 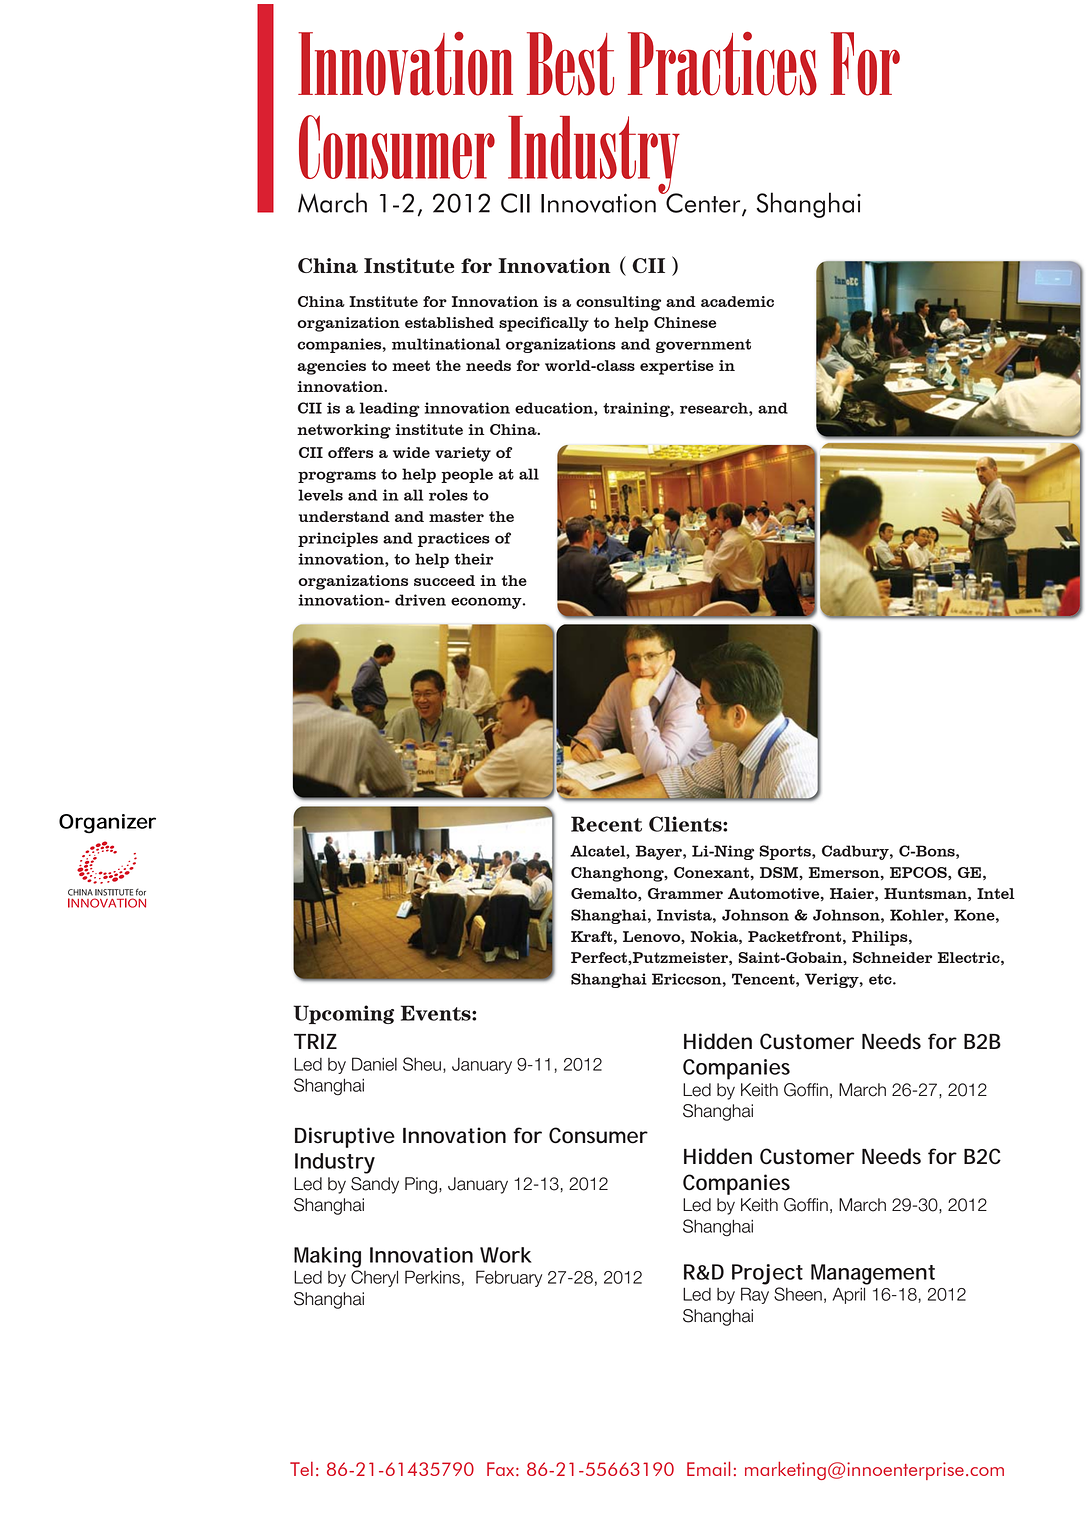 What do you see at coordinates (463, 454) in the page?
I see `variety` at bounding box center [463, 454].
